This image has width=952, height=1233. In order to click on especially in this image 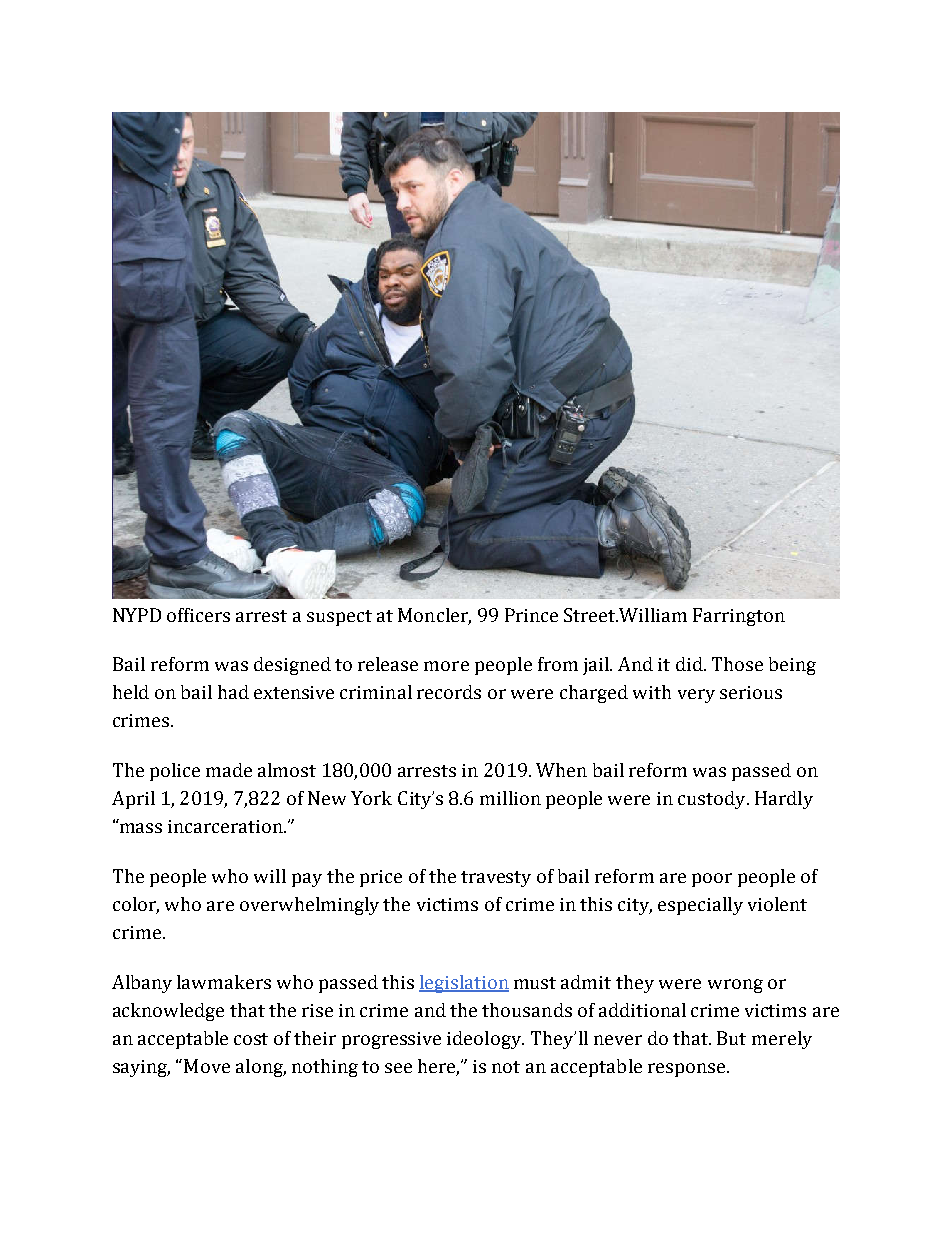, I will do `click(700, 906)`.
